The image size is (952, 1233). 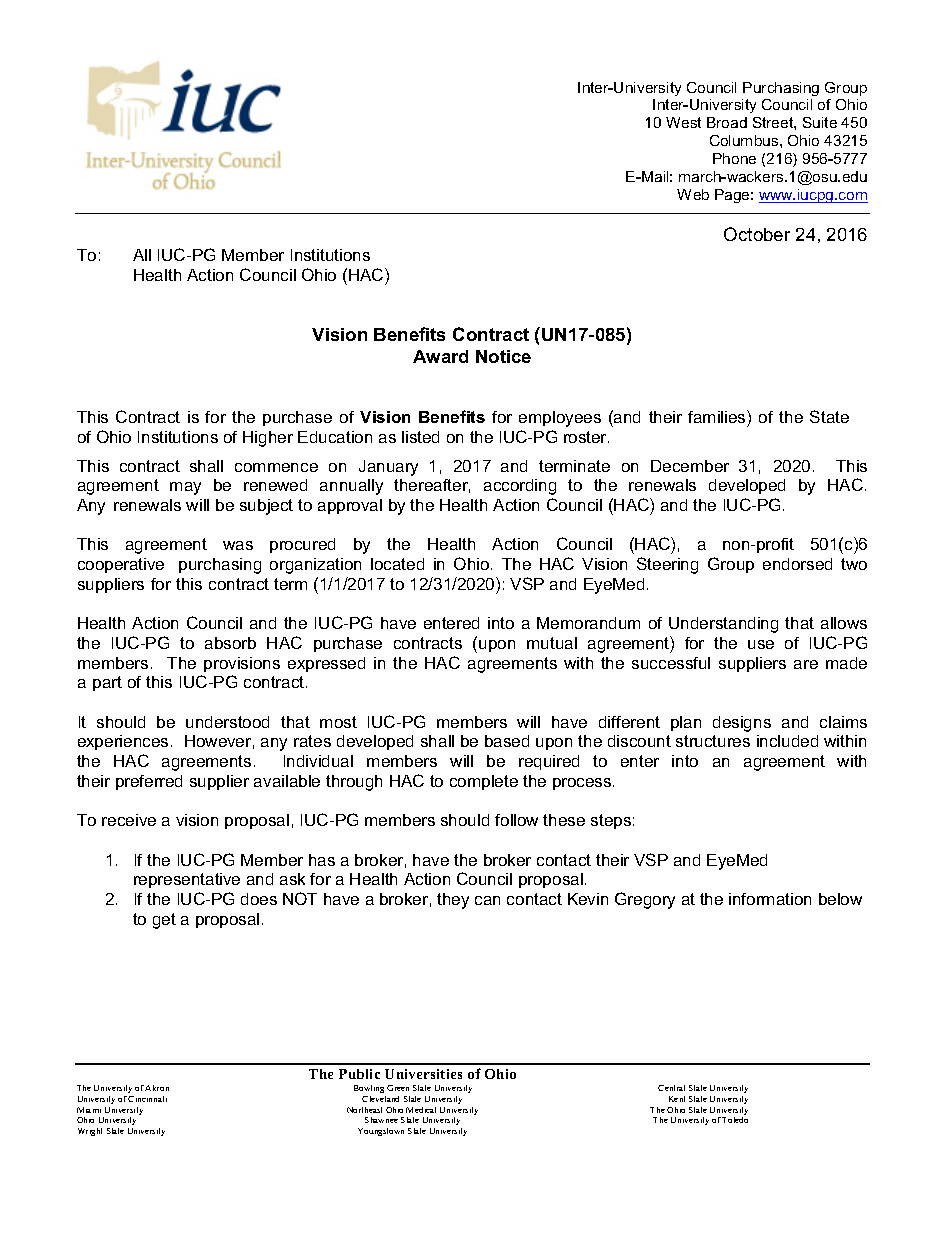 I want to click on Award, so click(x=440, y=356).
